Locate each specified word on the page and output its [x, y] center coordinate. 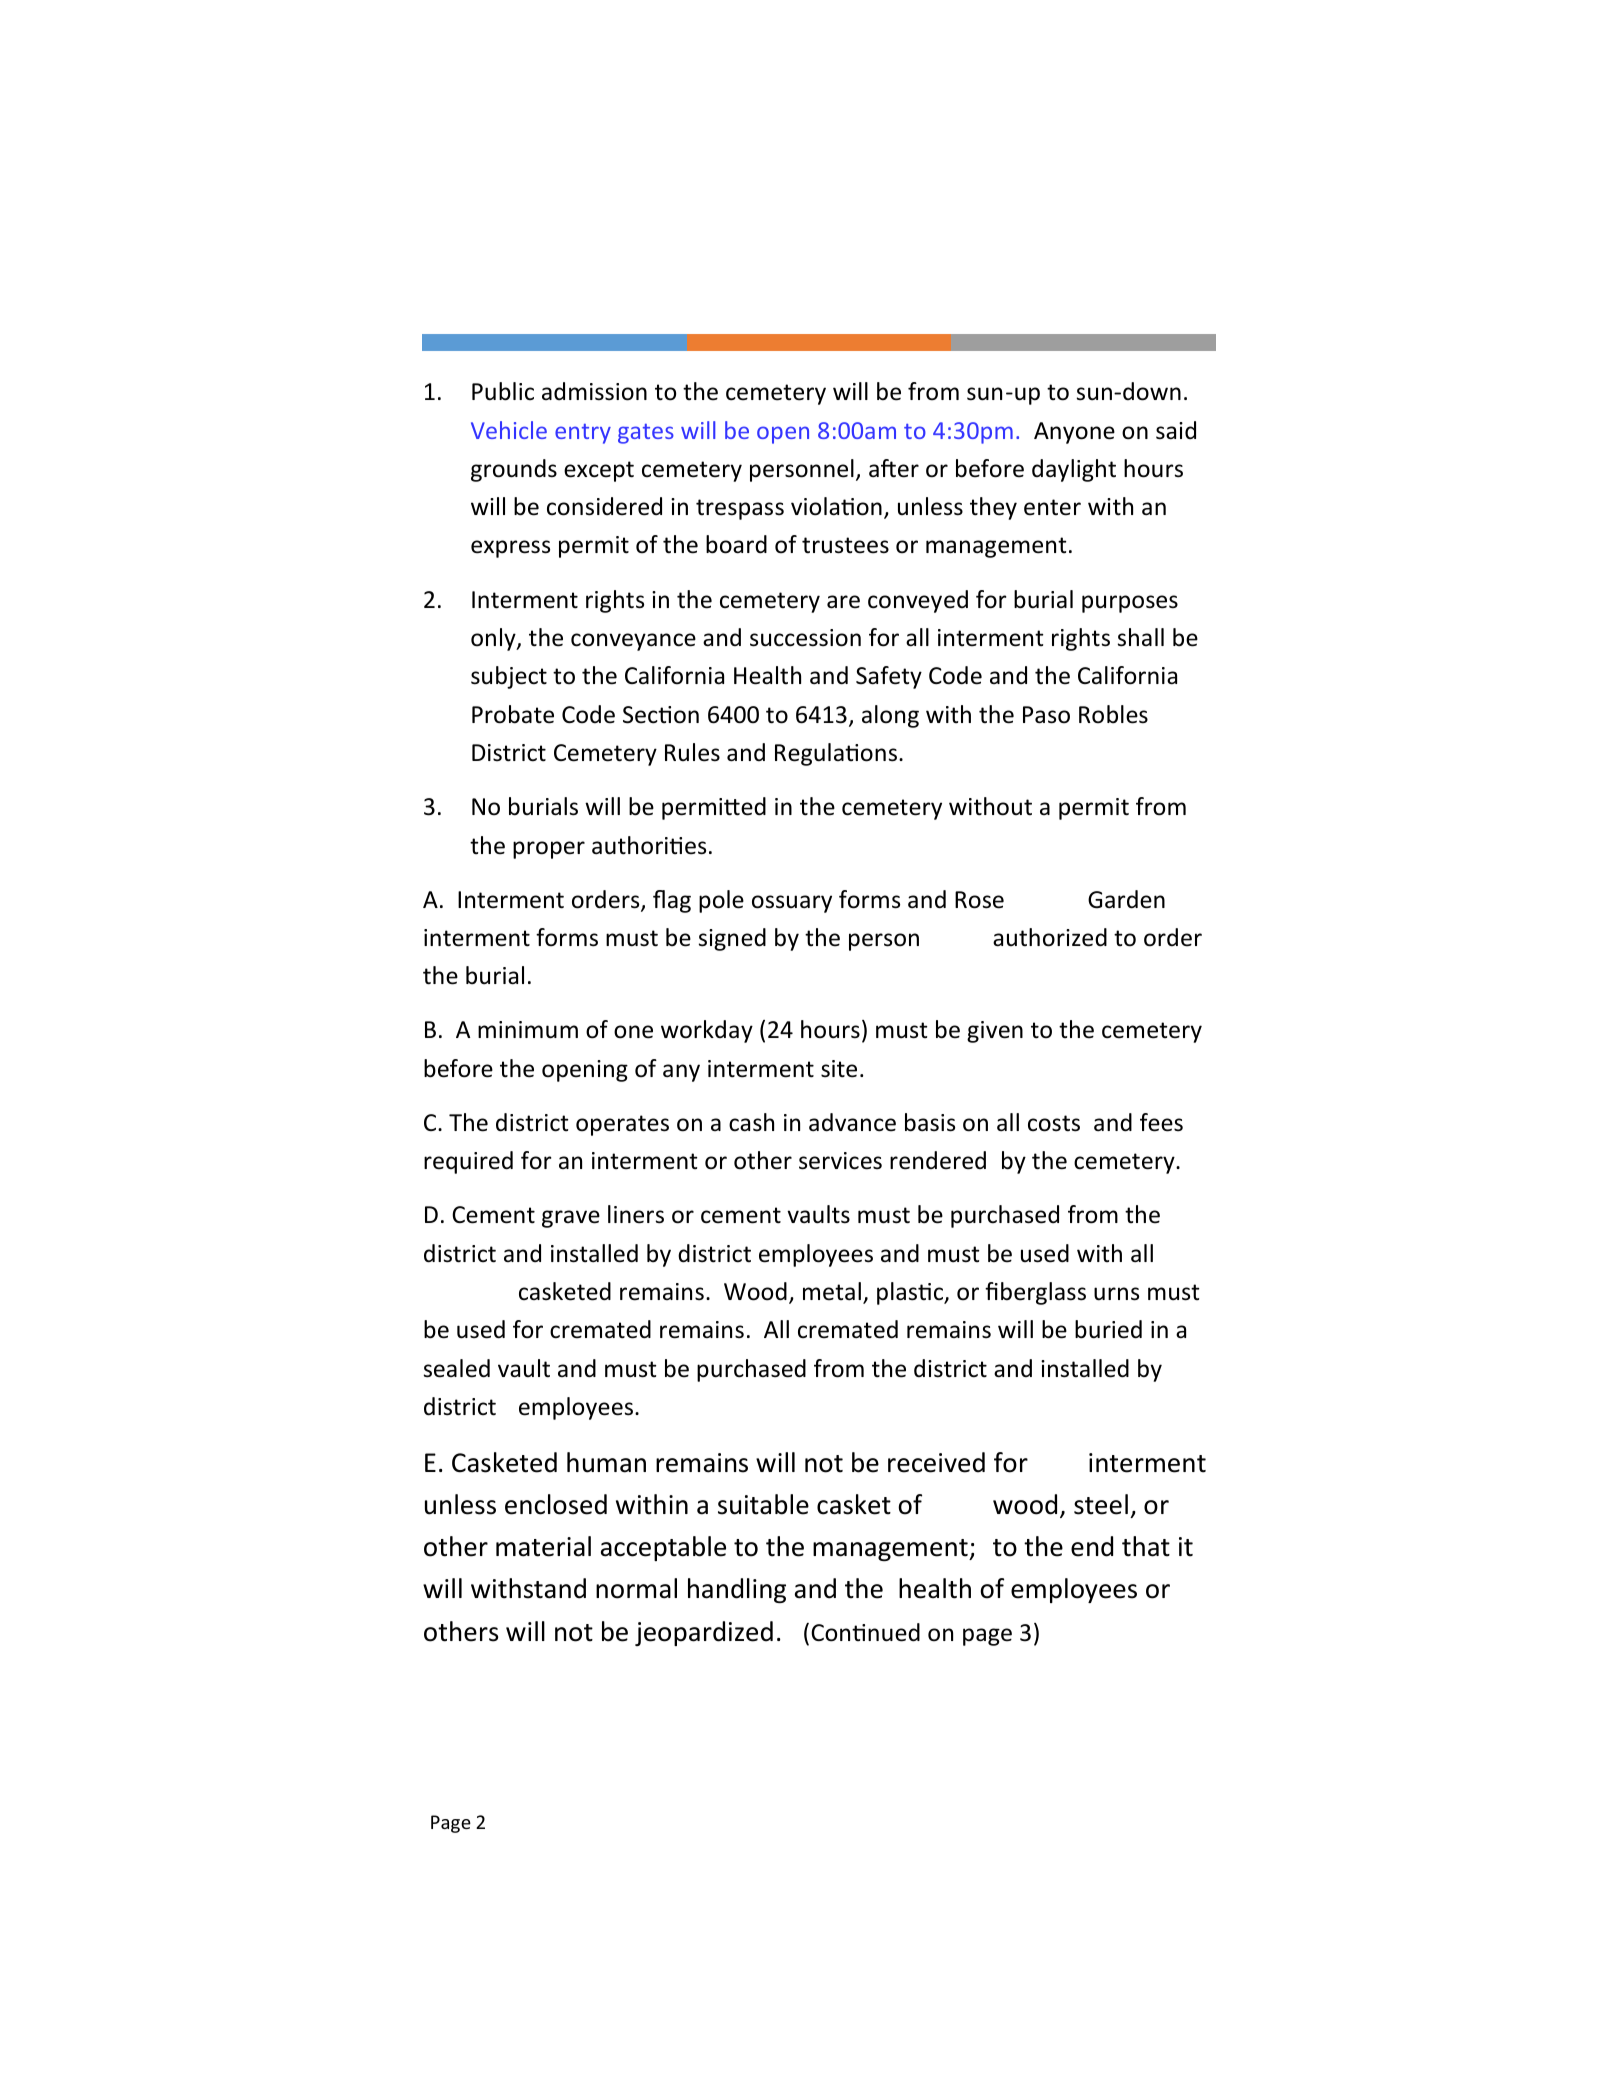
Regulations [836, 754]
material [543, 1546]
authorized [1050, 937]
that [1146, 1546]
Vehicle [509, 430]
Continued [865, 1632]
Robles [1113, 714]
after [894, 468]
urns [1116, 1294]
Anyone [1074, 433]
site [839, 1069]
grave [571, 1219]
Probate [513, 714]
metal [832, 1291]
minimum [528, 1030]
